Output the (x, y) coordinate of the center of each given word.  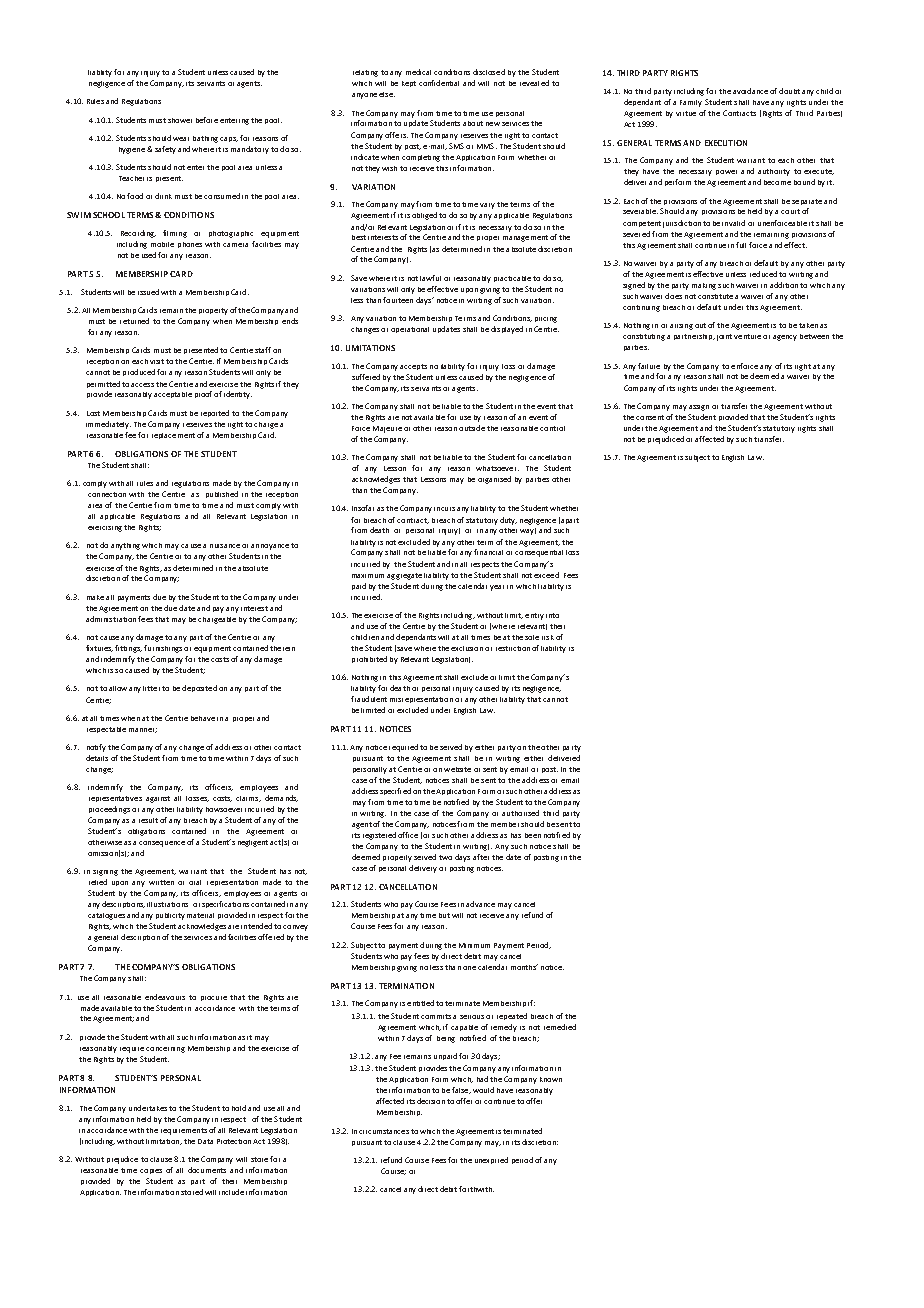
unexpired (491, 1160)
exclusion (467, 648)
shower (180, 120)
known (551, 1079)
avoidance (750, 91)
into (552, 615)
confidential (439, 83)
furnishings (163, 649)
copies (151, 1171)
